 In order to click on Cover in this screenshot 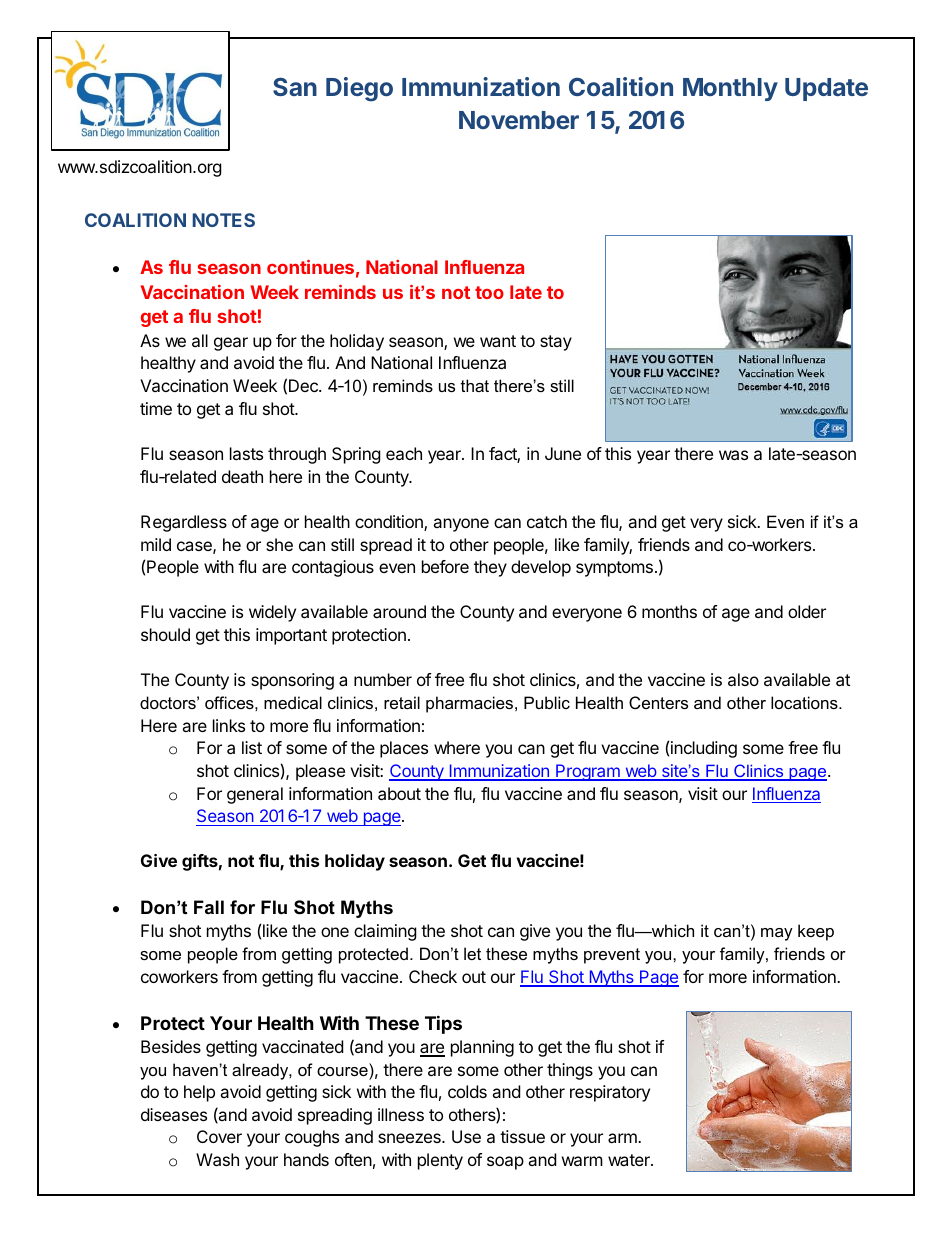, I will do `click(219, 1136)`.
